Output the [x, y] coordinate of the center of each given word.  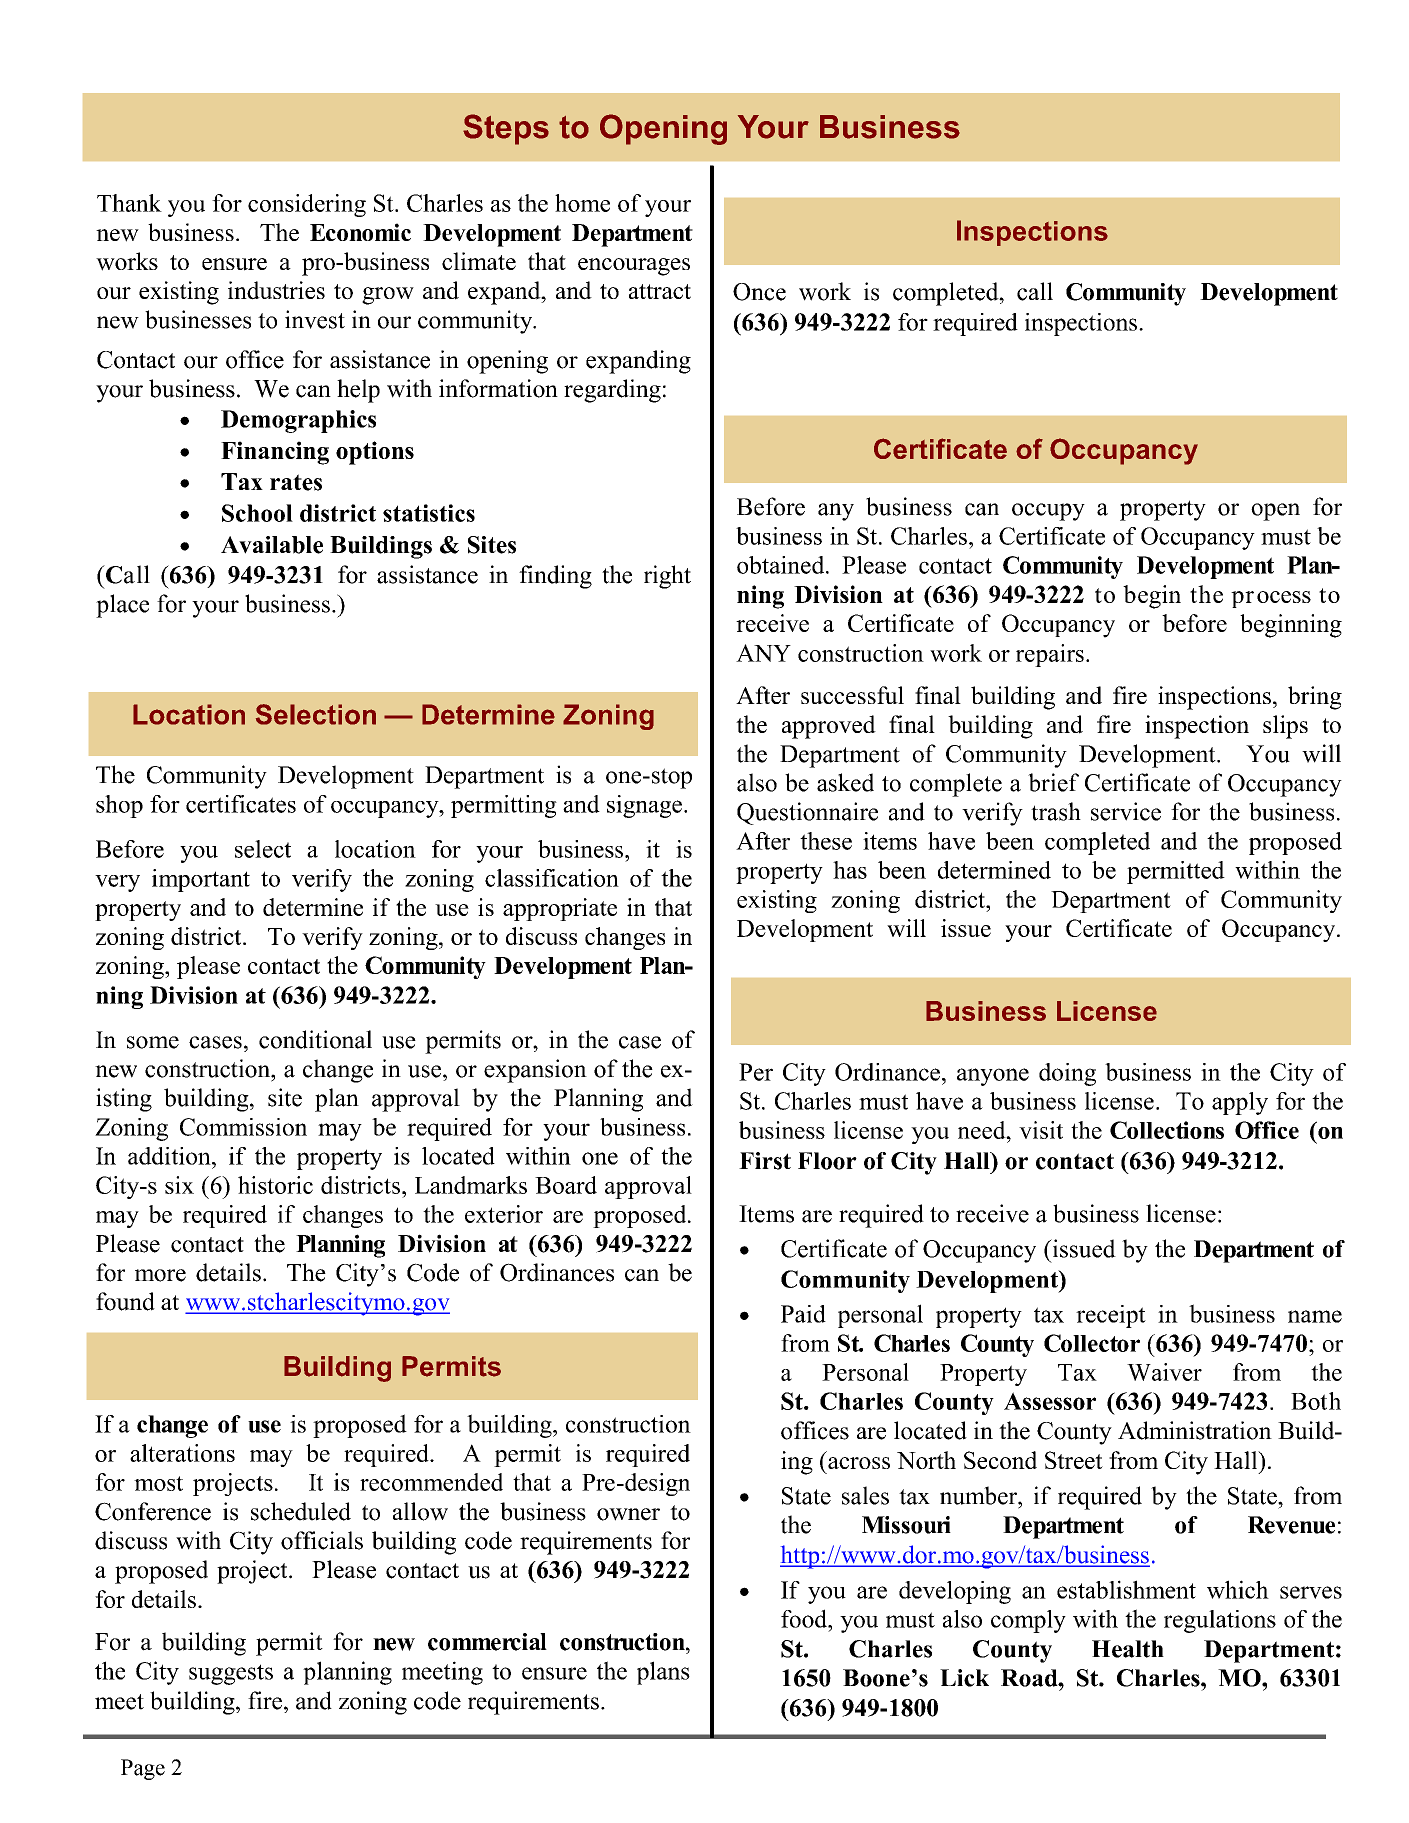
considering [307, 205]
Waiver [1164, 1372]
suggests [231, 1674]
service [1126, 811]
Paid [803, 1314]
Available [272, 545]
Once [759, 292]
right [667, 577]
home [582, 203]
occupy [1048, 512]
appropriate [560, 909]
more [160, 1275]
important [201, 880]
